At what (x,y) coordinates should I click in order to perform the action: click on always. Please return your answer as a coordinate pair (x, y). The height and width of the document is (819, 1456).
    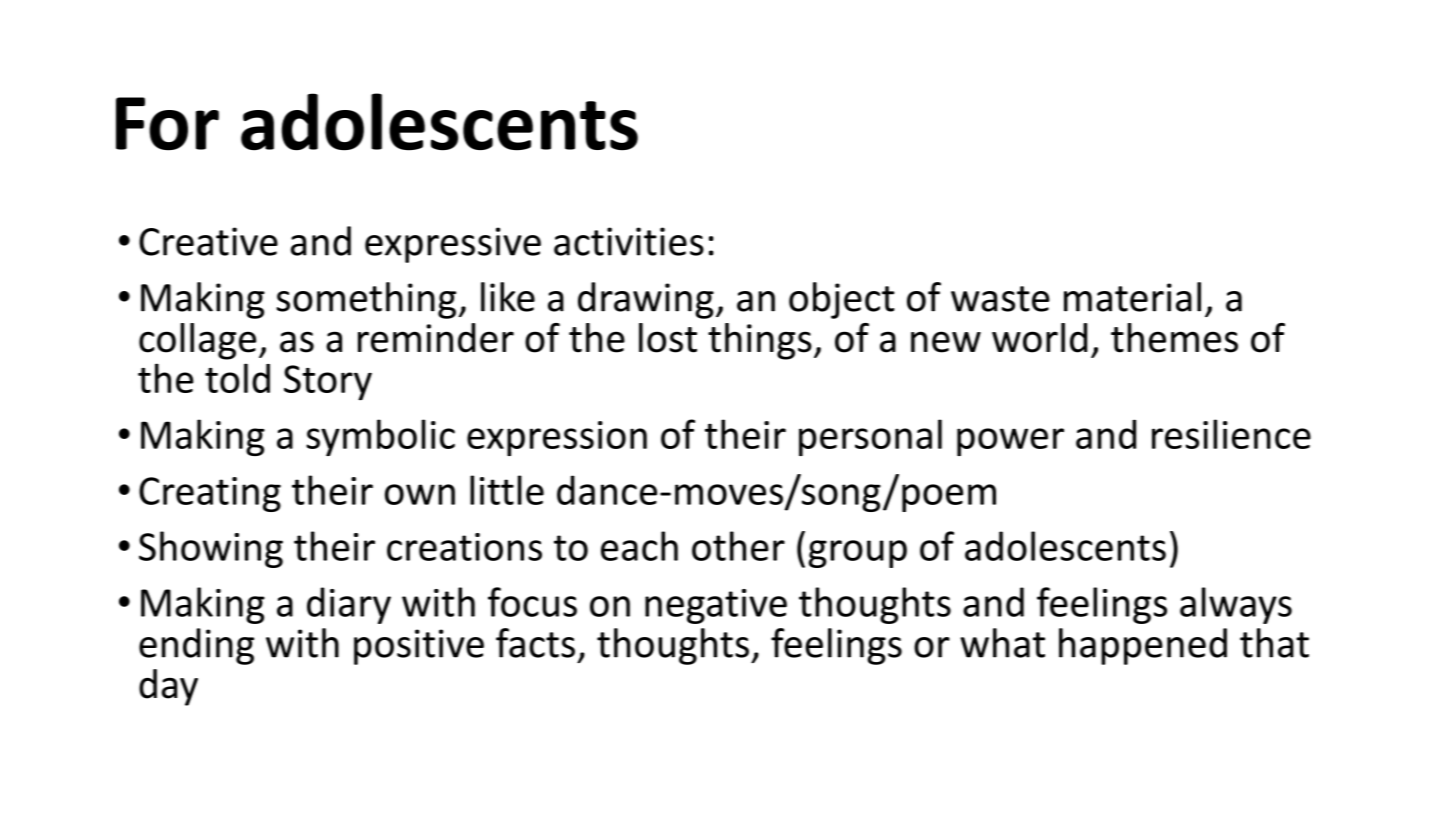
    Looking at the image, I should click on (1236, 605).
